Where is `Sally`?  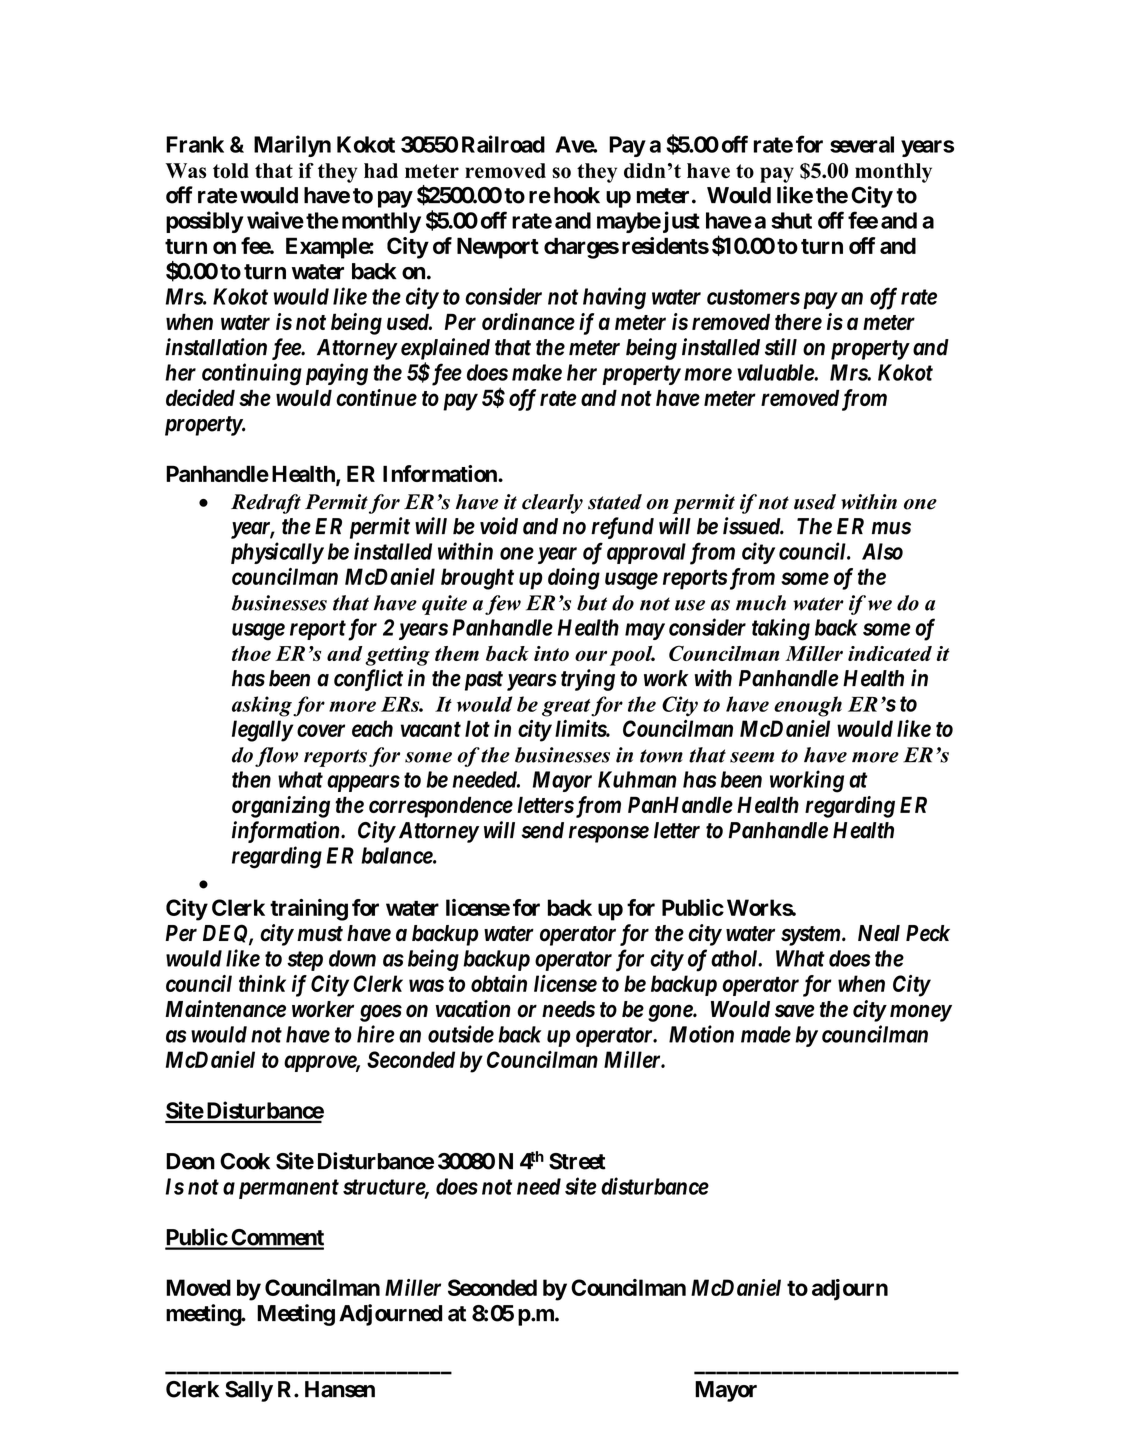
Sally is located at coordinates (249, 1391).
